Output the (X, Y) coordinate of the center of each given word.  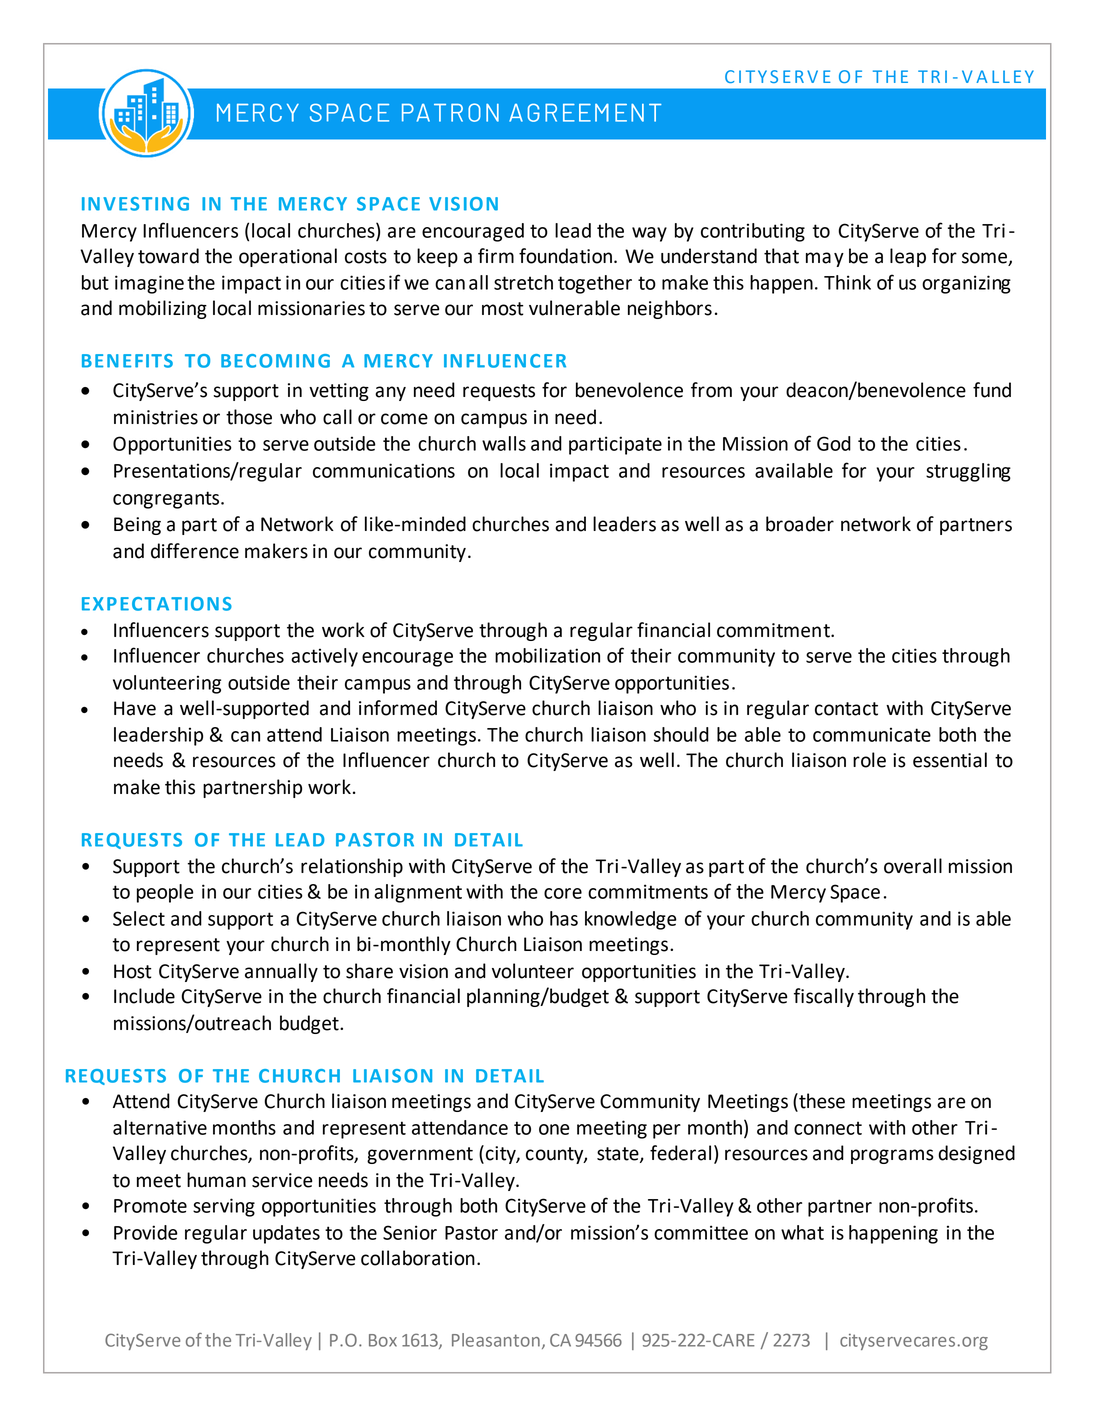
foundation (565, 256)
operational (288, 257)
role (869, 760)
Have (135, 708)
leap (908, 257)
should (681, 734)
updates (286, 1234)
